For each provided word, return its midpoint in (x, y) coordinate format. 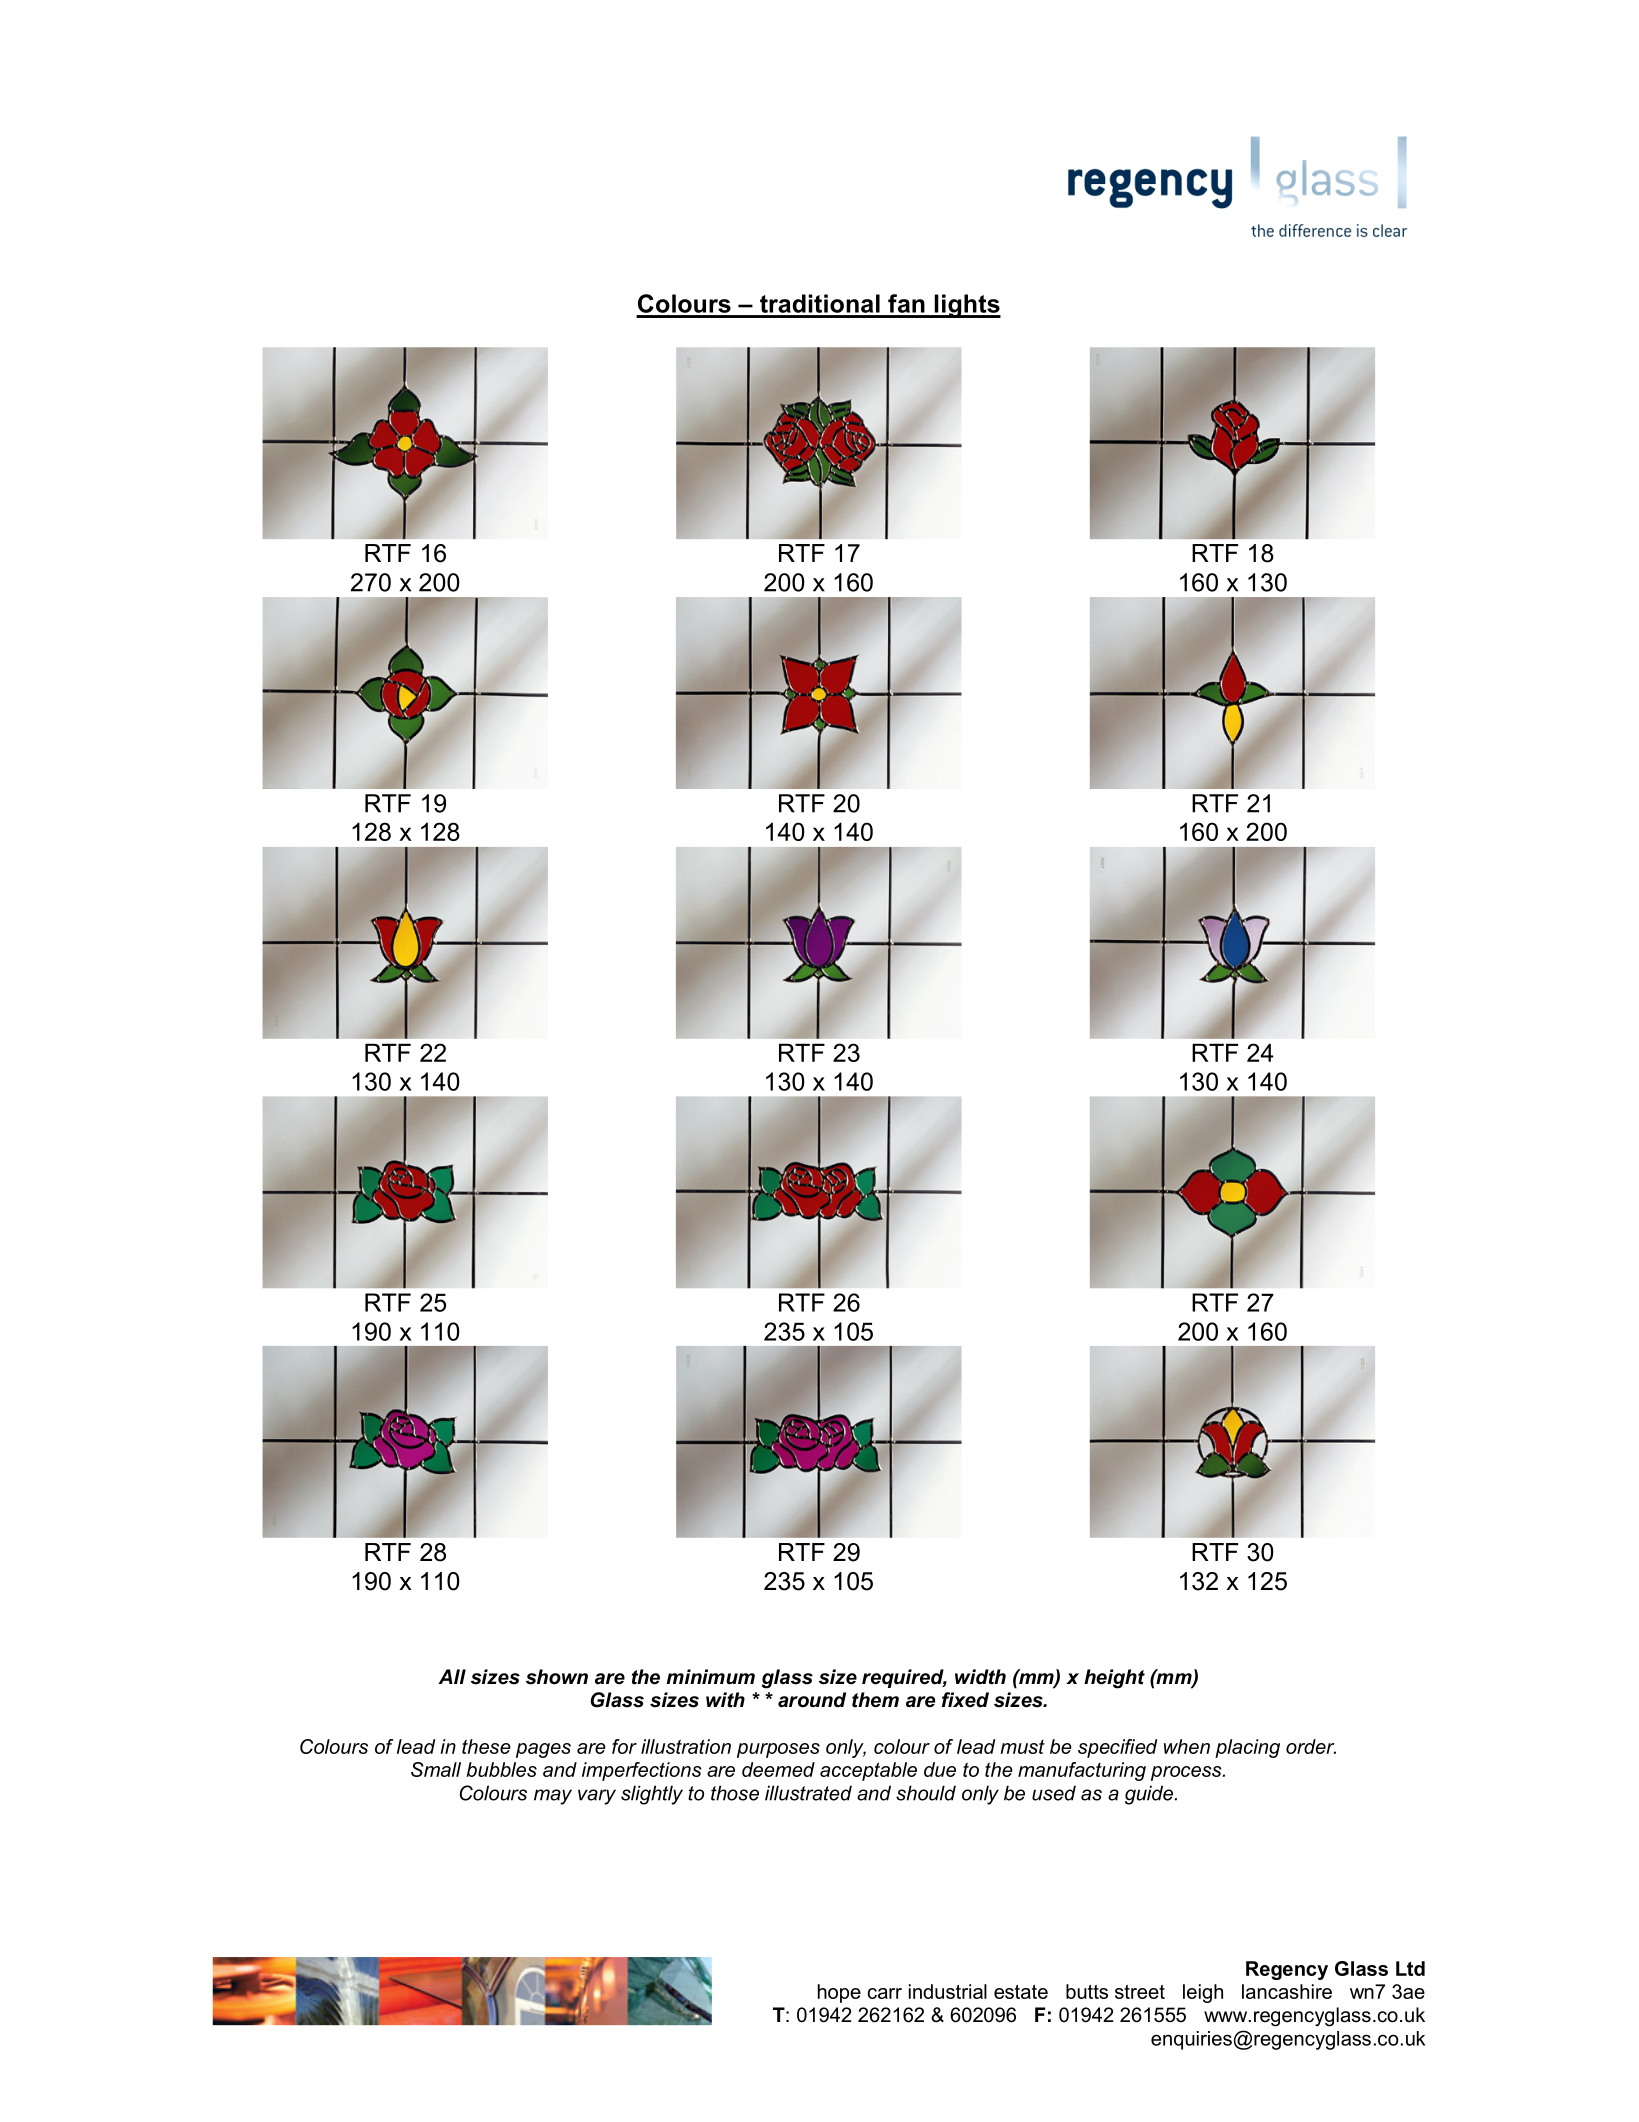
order (1311, 1746)
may (553, 1797)
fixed (965, 1700)
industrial (948, 1991)
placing (1247, 1748)
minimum (711, 1677)
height (1114, 1679)
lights (966, 306)
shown (557, 1677)
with (725, 1700)
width (980, 1677)
